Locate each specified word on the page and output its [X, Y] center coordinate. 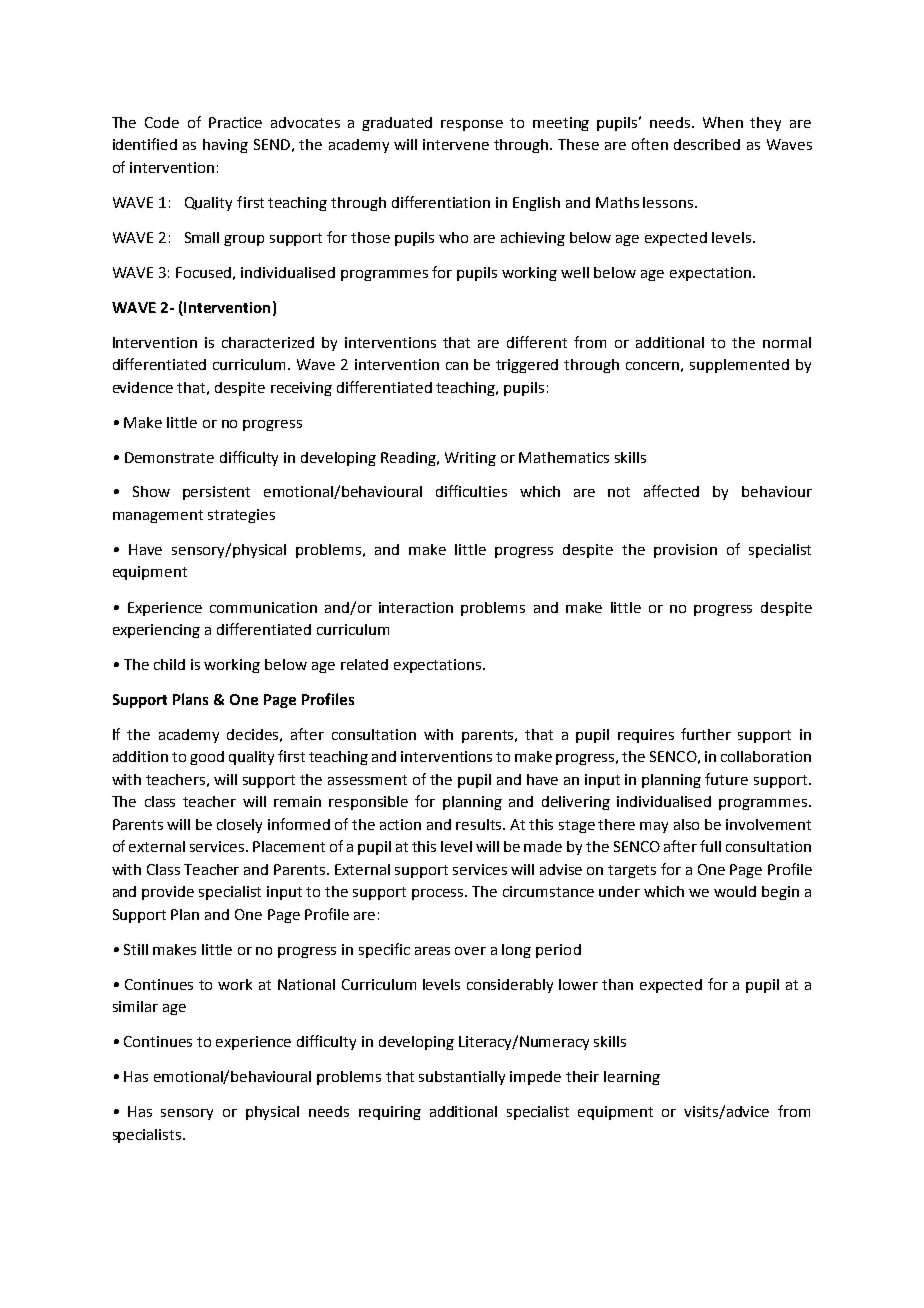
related [364, 664]
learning [632, 1078]
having [225, 146]
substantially [462, 1078]
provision [685, 551]
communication [263, 607]
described [707, 144]
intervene [456, 144]
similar [135, 1006]
